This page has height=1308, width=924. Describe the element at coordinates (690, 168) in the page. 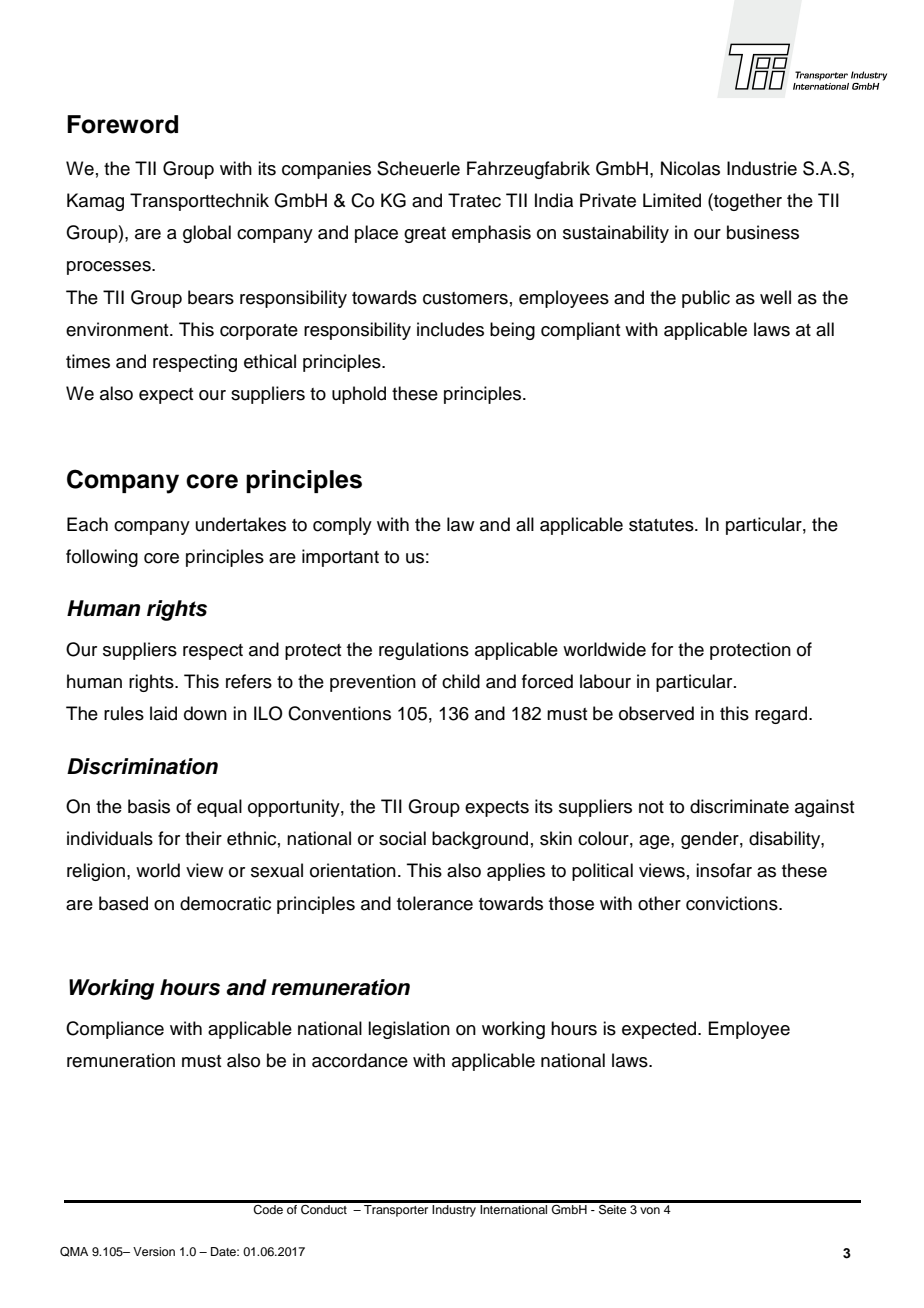

I see `Nicolas` at that location.
